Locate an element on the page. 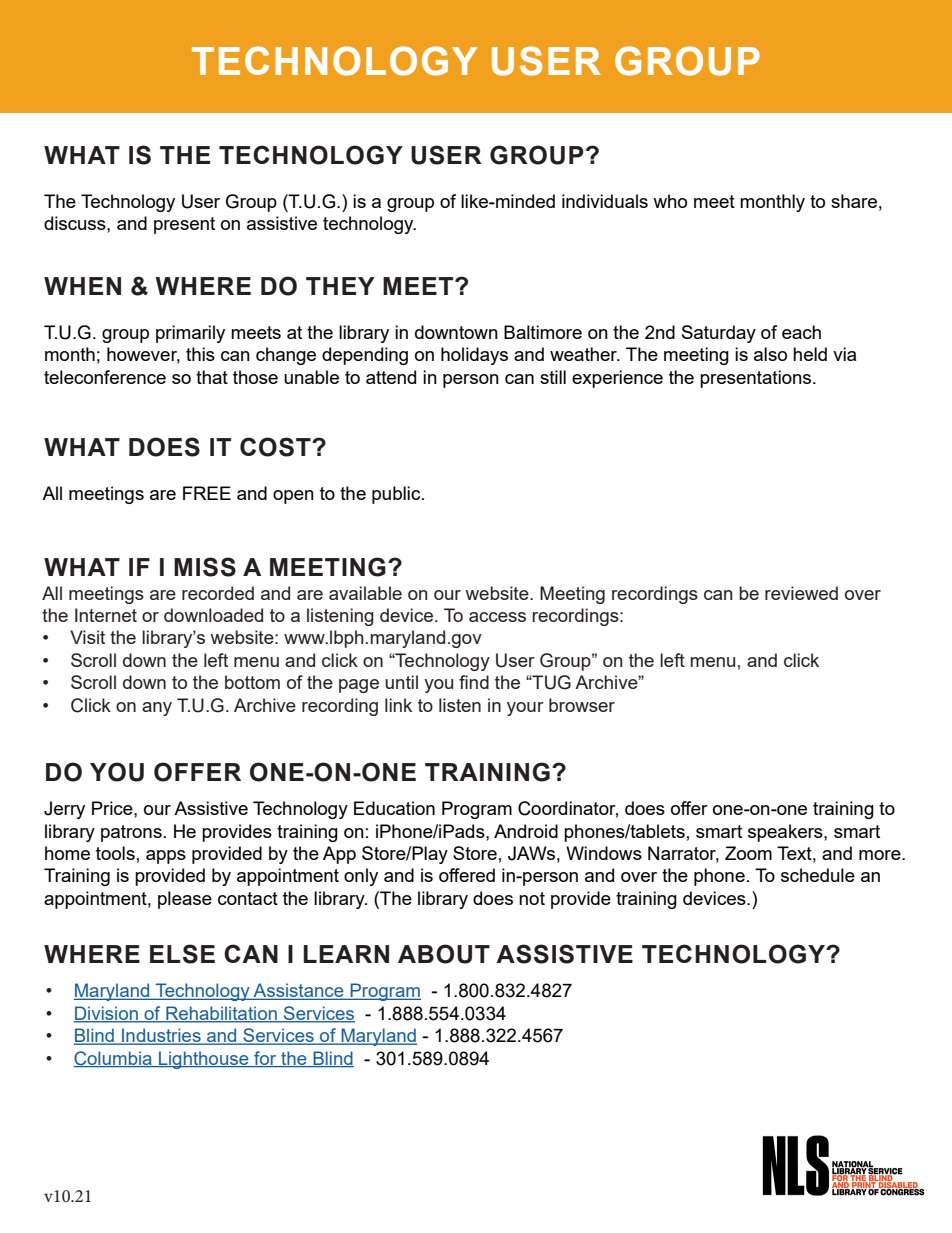 The width and height of the page is (952, 1233). ABOUT is located at coordinates (444, 954).
